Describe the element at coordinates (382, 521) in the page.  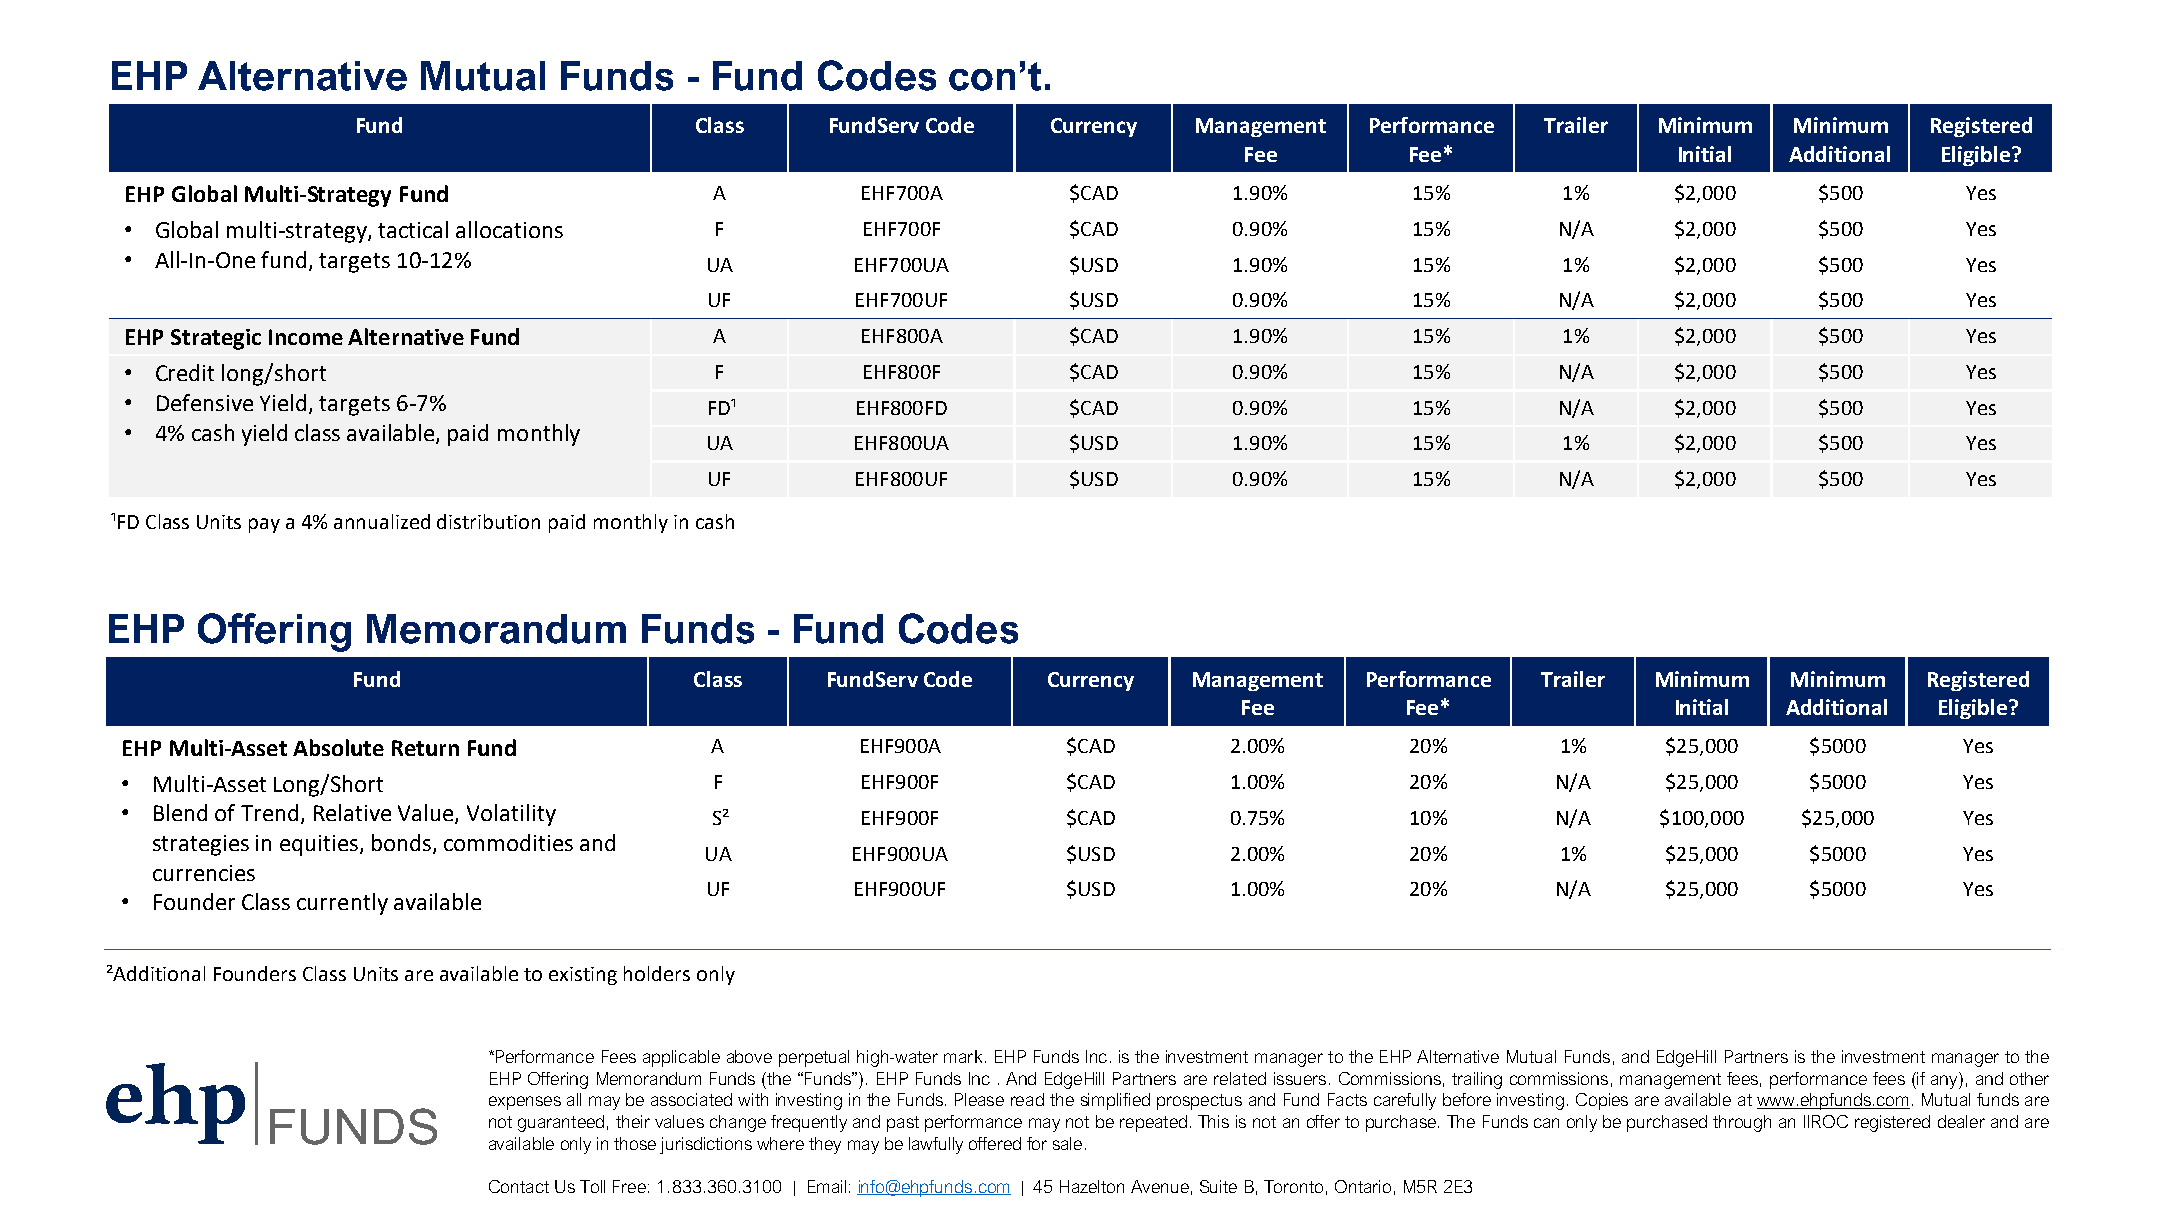
I see `annualized` at that location.
